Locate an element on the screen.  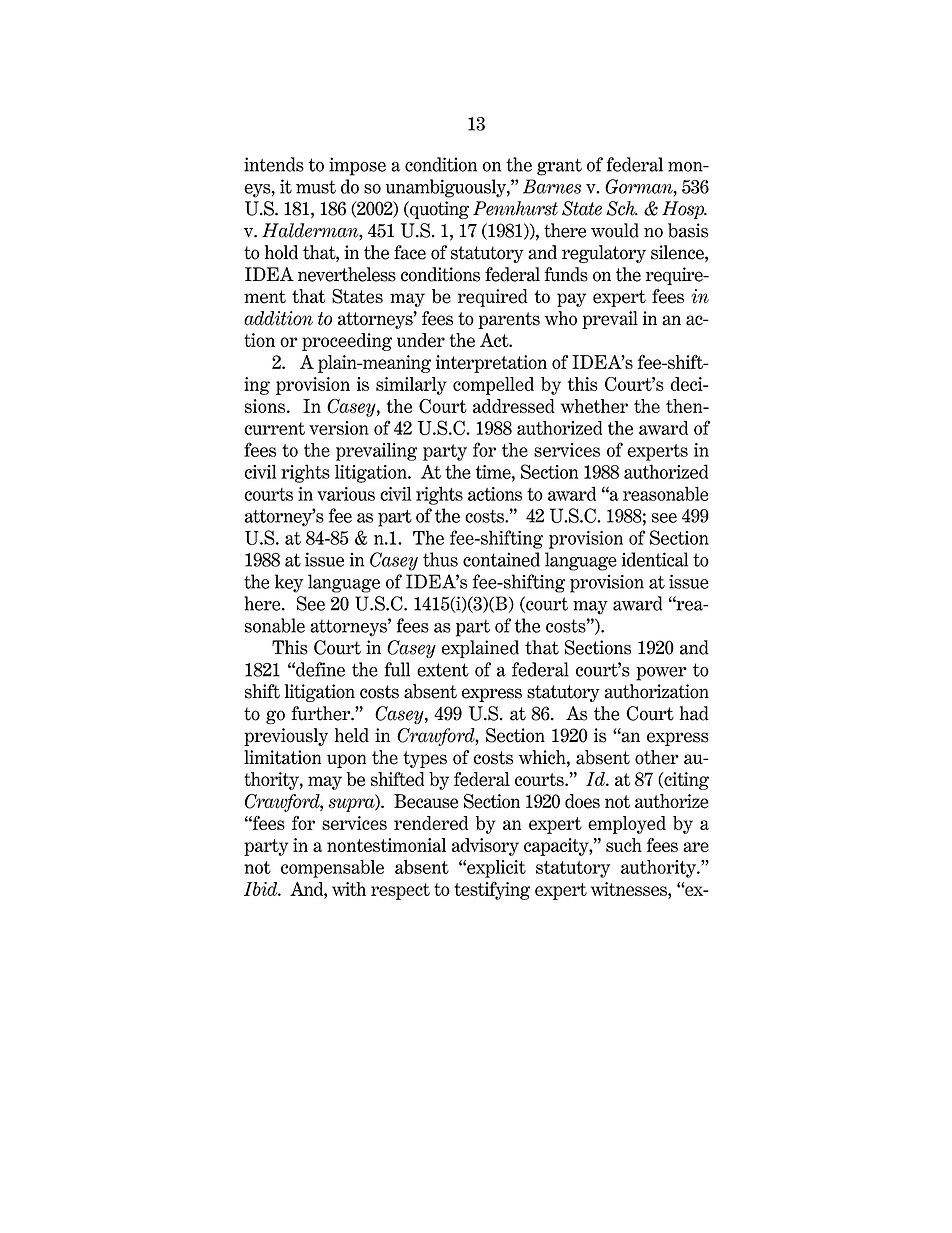
must is located at coordinates (316, 187).
